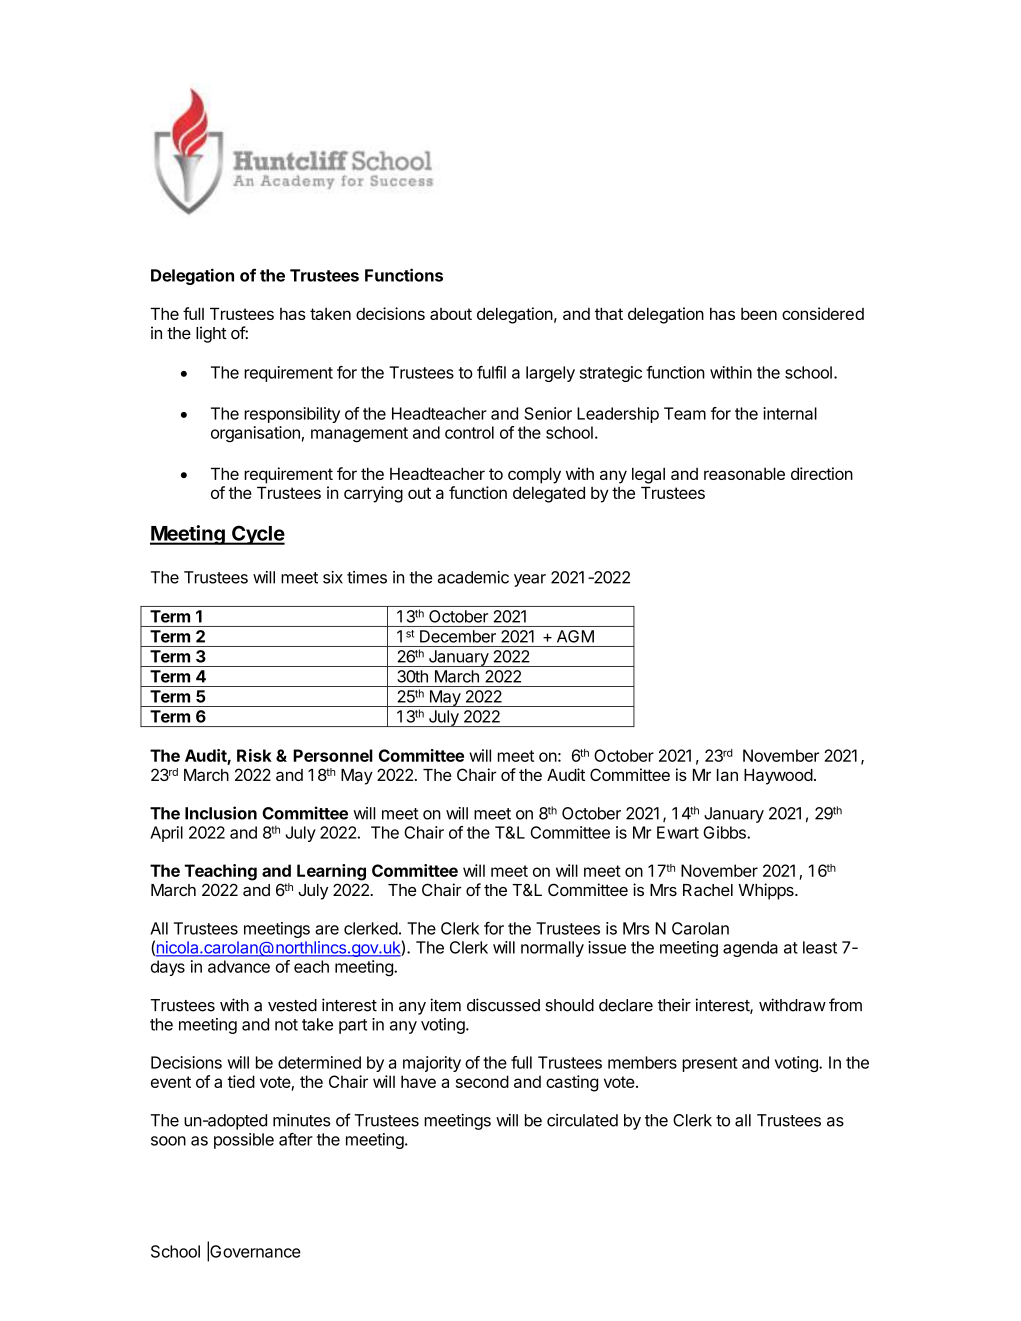 This page has width=1021, height=1321. I want to click on light, so click(211, 334).
